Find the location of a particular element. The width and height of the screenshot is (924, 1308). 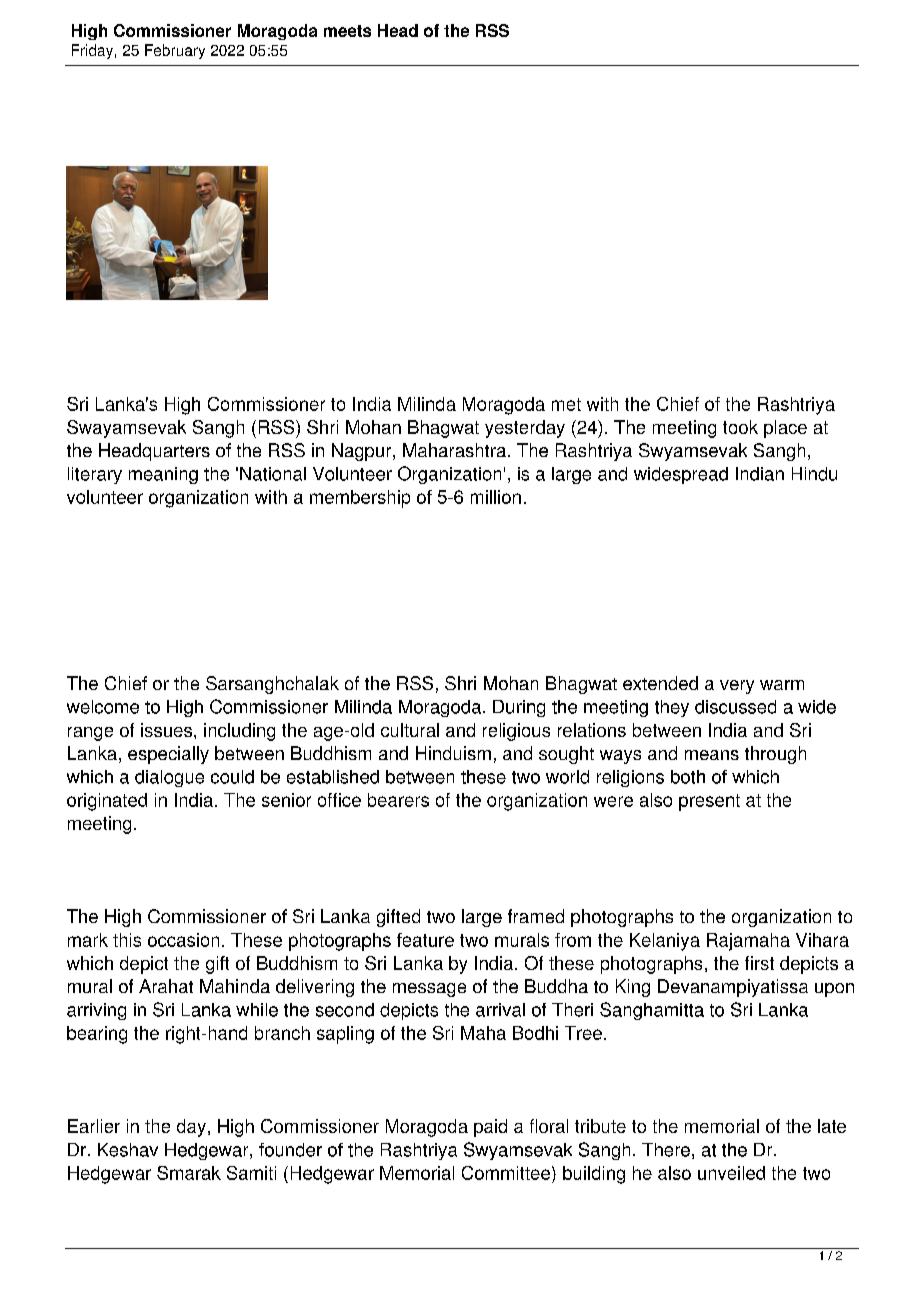

took is located at coordinates (740, 427).
